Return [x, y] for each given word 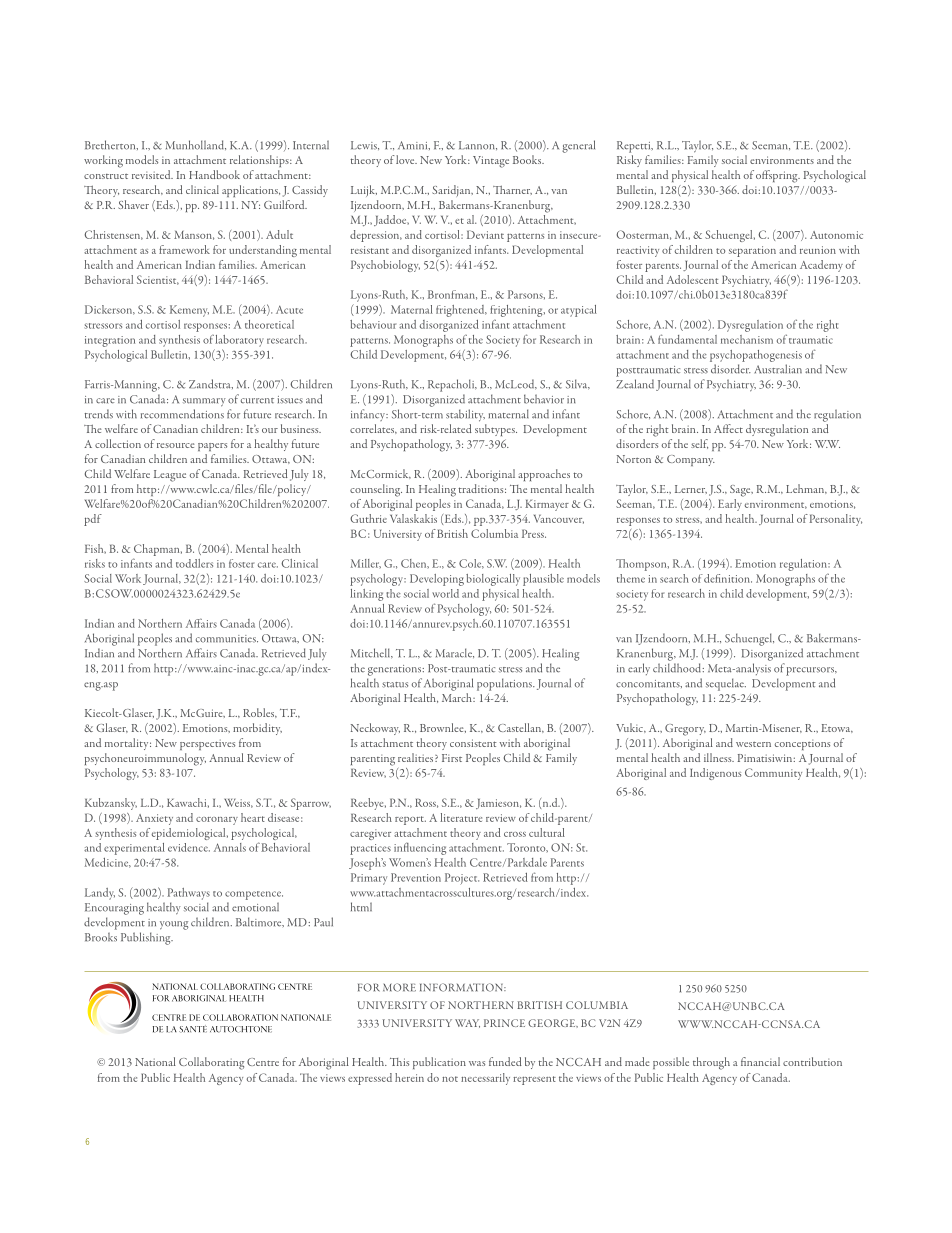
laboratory [239, 341]
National [155, 1061]
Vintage [491, 162]
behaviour [373, 324]
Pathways [188, 894]
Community [773, 774]
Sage [741, 491]
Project [462, 879]
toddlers [194, 563]
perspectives [207, 744]
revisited [152, 174]
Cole [471, 564]
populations [505, 684]
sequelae [726, 684]
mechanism [747, 339]
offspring [778, 176]
